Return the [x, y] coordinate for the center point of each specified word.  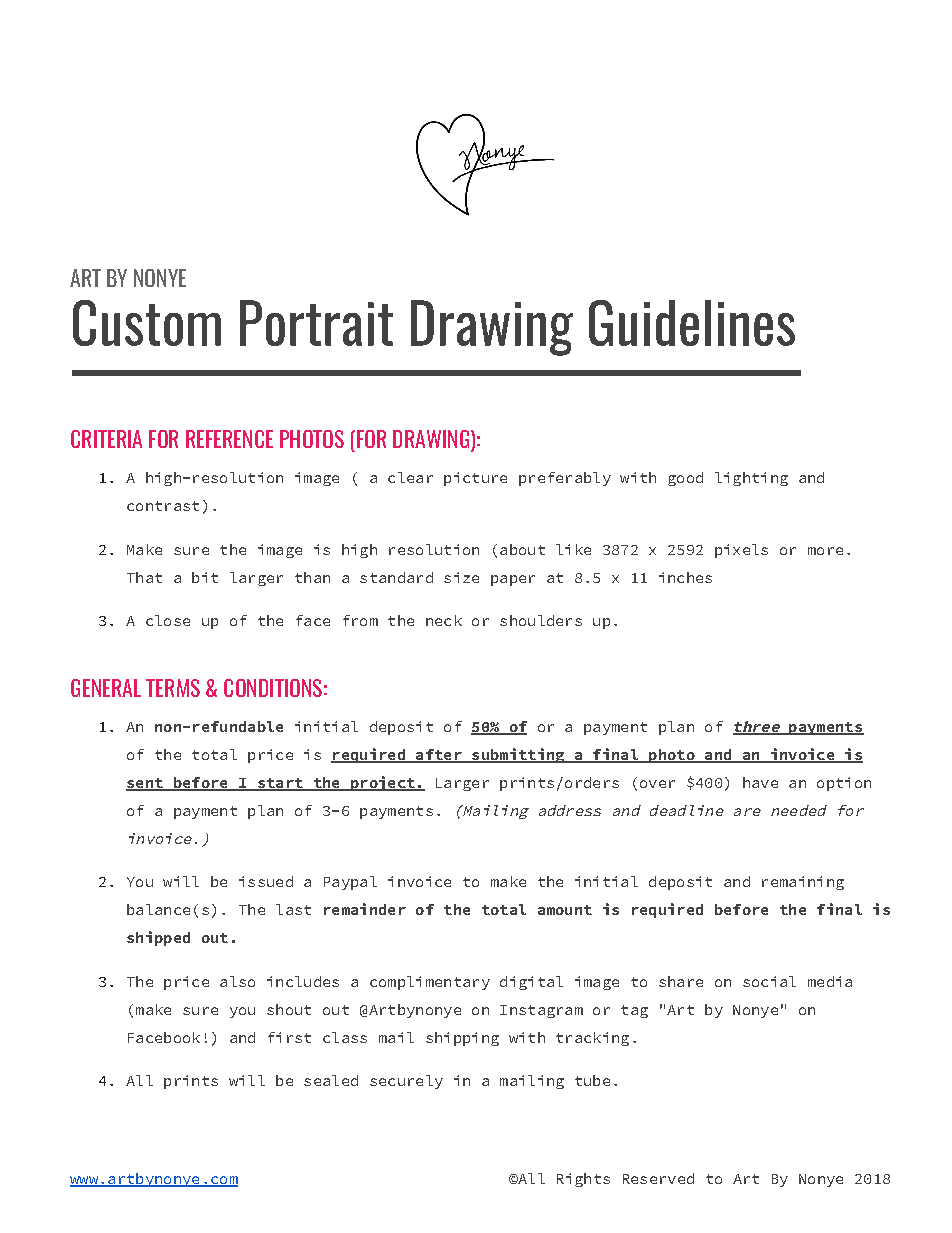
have [760, 782]
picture [475, 479]
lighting [751, 479]
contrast [163, 506]
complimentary [430, 983]
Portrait [316, 323]
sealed [331, 1080]
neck [444, 620]
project [383, 783]
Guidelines [692, 323]
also [237, 981]
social [769, 981]
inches [685, 577]
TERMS [173, 688]
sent [145, 784]
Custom [147, 323]
